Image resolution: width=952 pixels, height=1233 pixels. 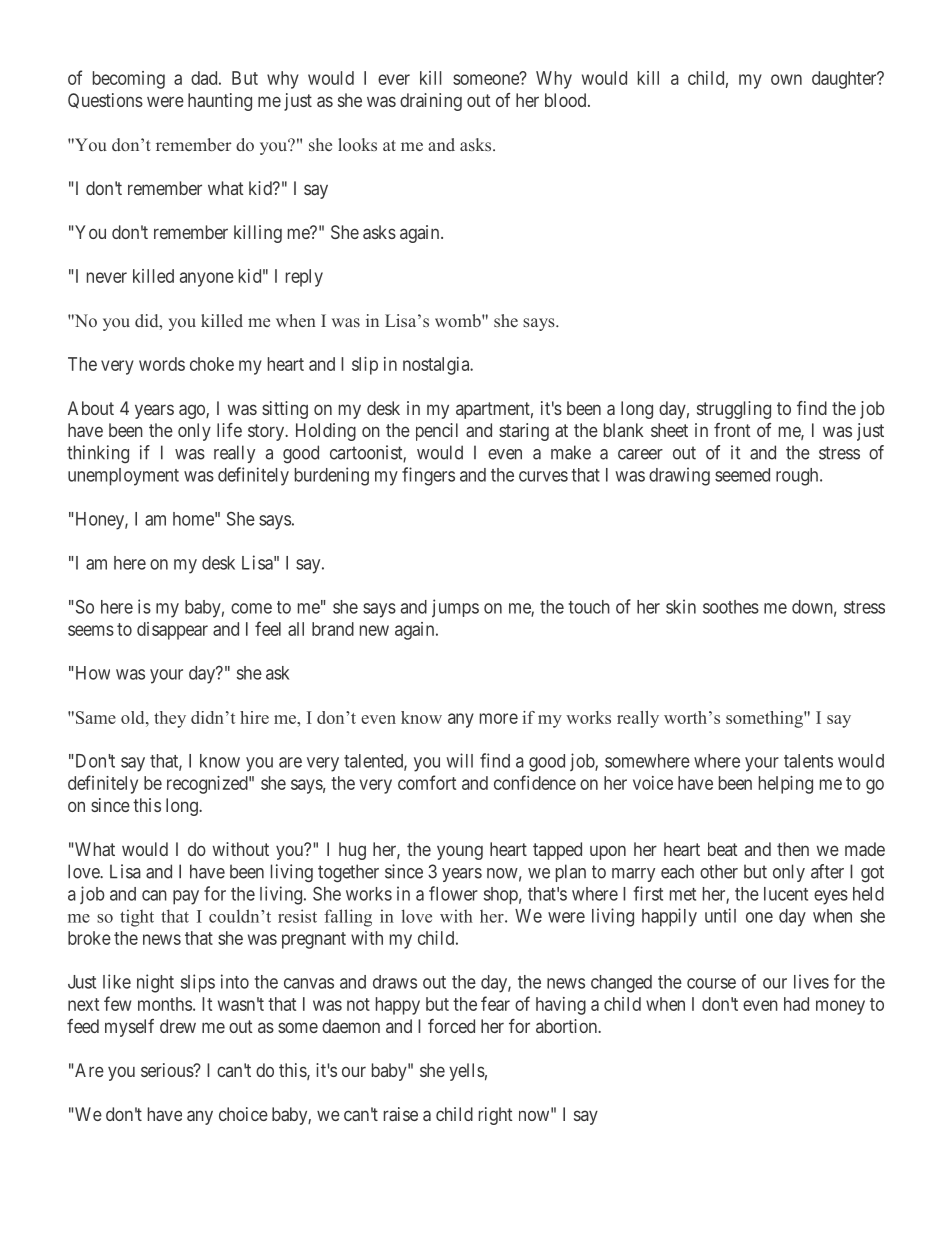 What do you see at coordinates (220, 102) in the screenshot?
I see `haunting` at bounding box center [220, 102].
